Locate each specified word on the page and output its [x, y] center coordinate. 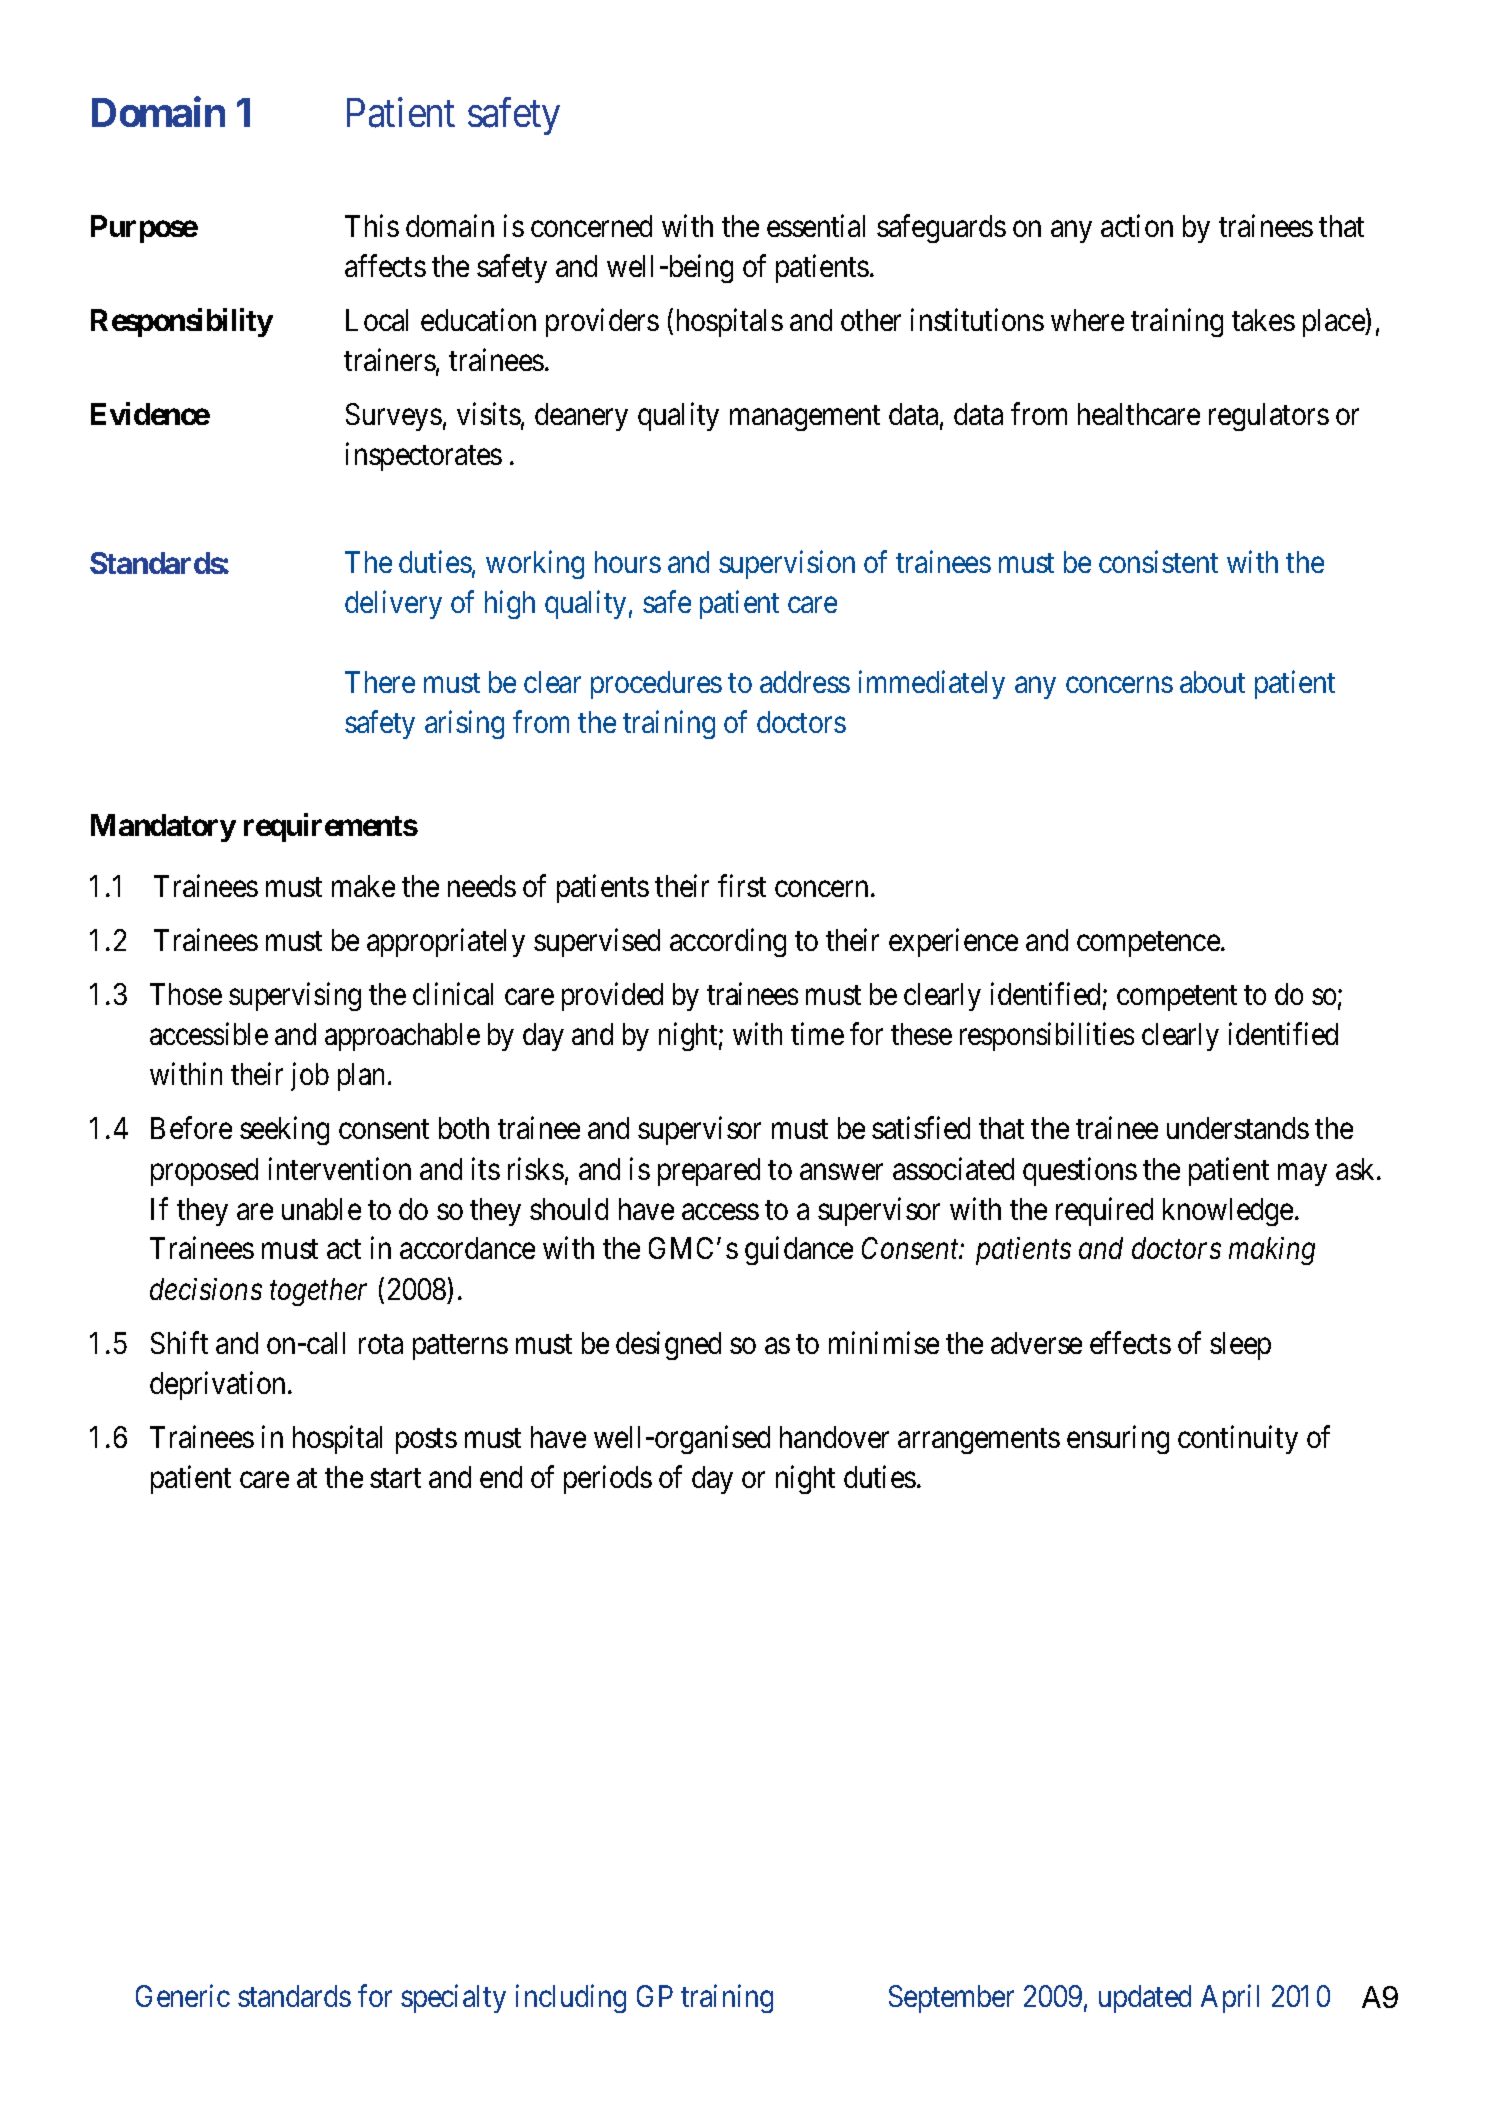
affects [385, 265]
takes [1263, 320]
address [805, 682]
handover [834, 1437]
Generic [183, 1996]
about [1212, 682]
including [571, 1999]
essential [816, 225]
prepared [709, 1172]
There [380, 682]
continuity [1238, 1439]
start [395, 1478]
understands [1238, 1128]
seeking [284, 1131]
